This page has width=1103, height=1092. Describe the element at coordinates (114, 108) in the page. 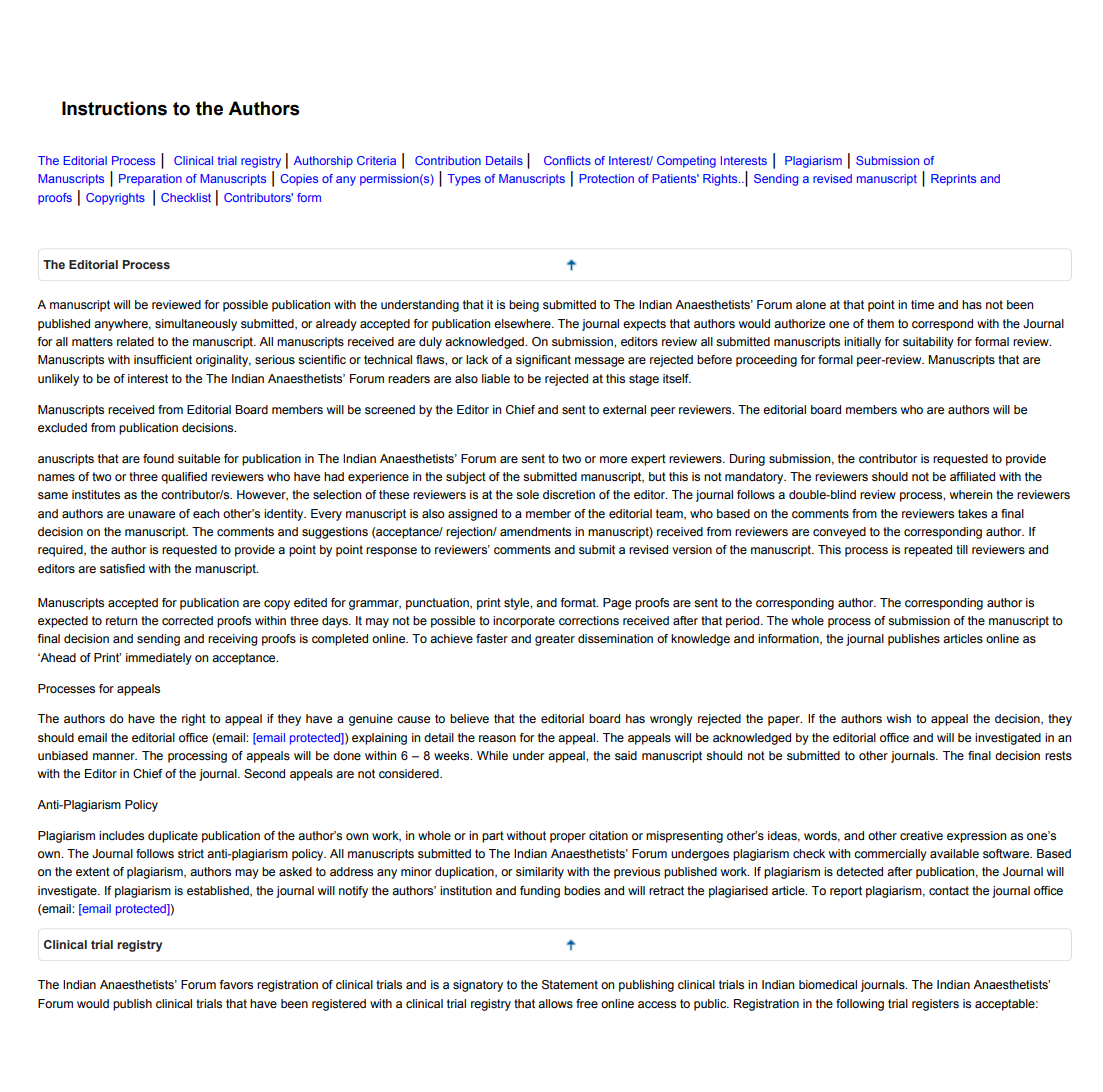

I see `Instructions` at that location.
